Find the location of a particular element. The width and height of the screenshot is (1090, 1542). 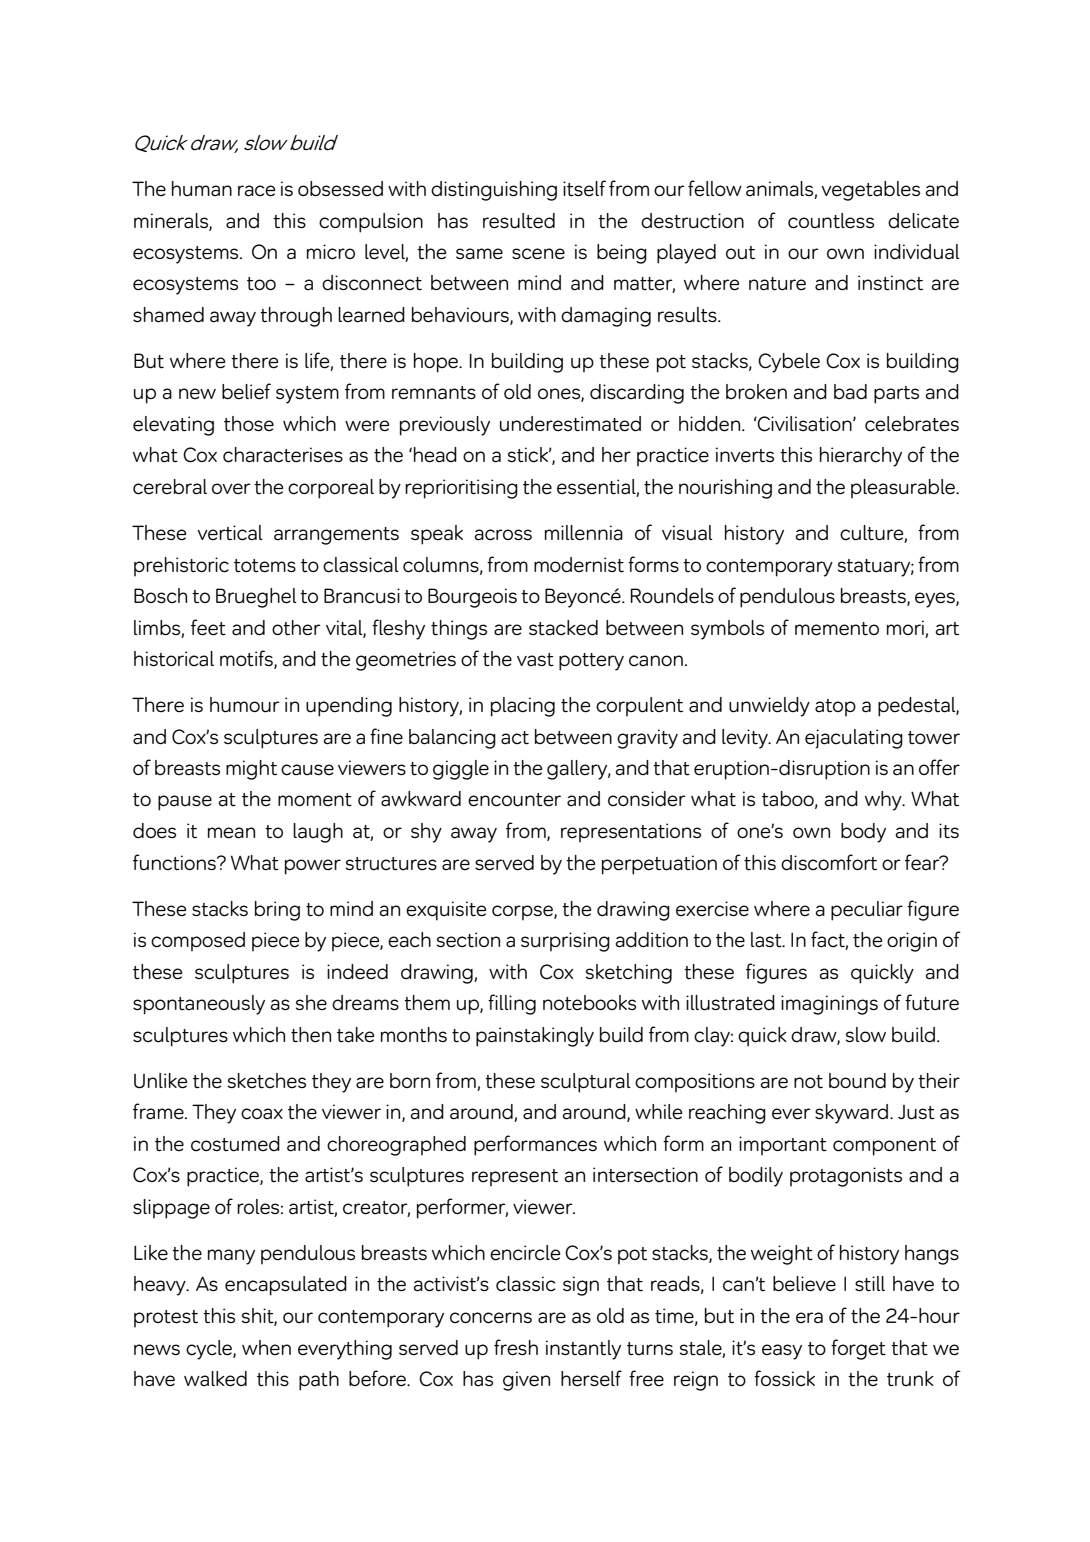

when is located at coordinates (266, 1347).
